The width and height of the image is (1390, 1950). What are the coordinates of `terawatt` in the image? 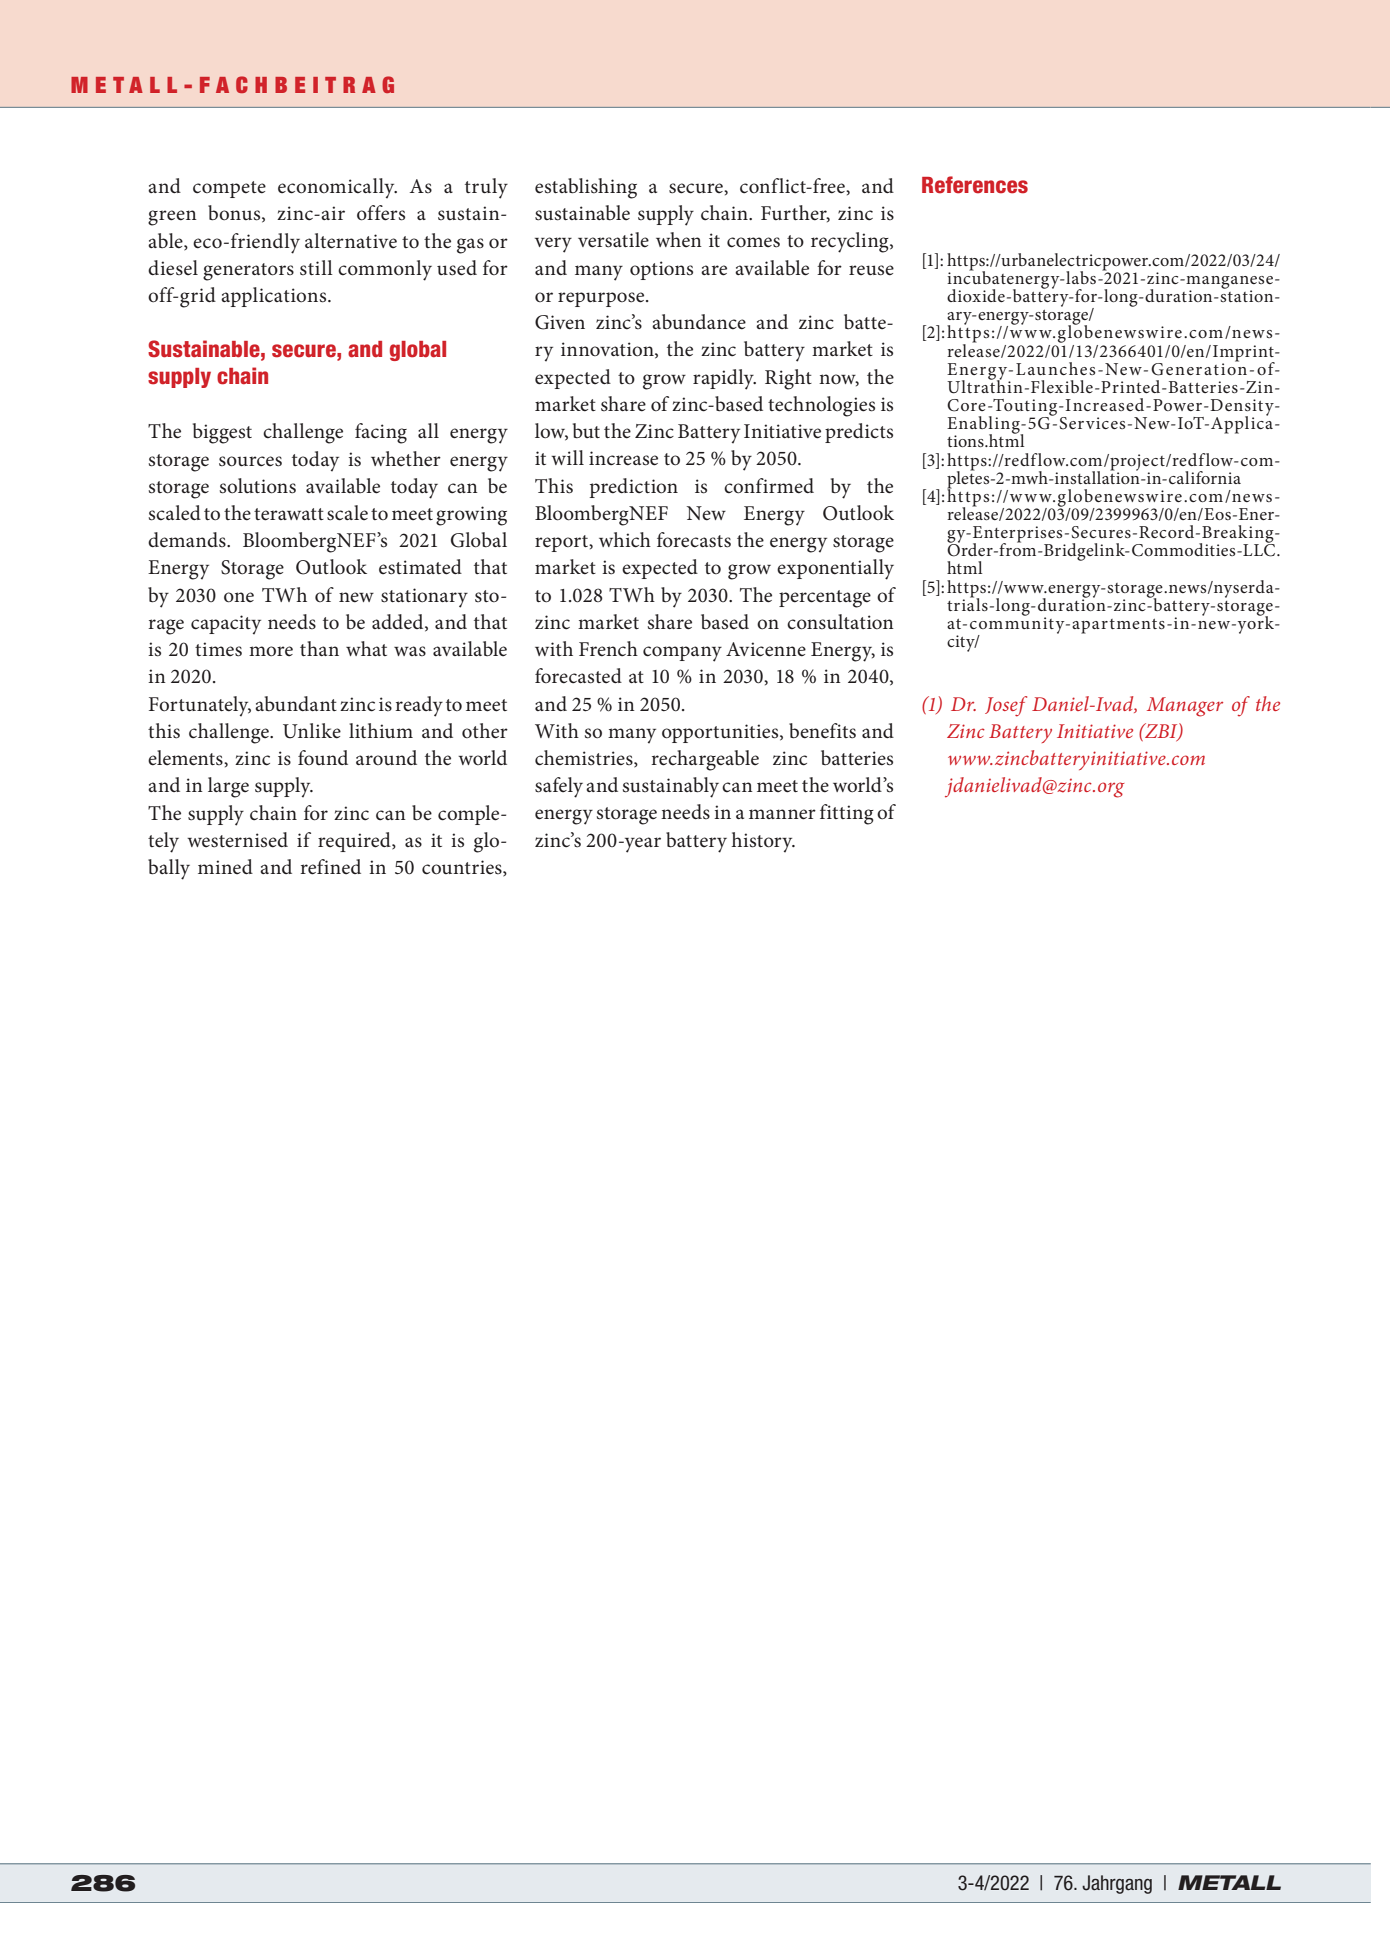 It's located at (289, 514).
